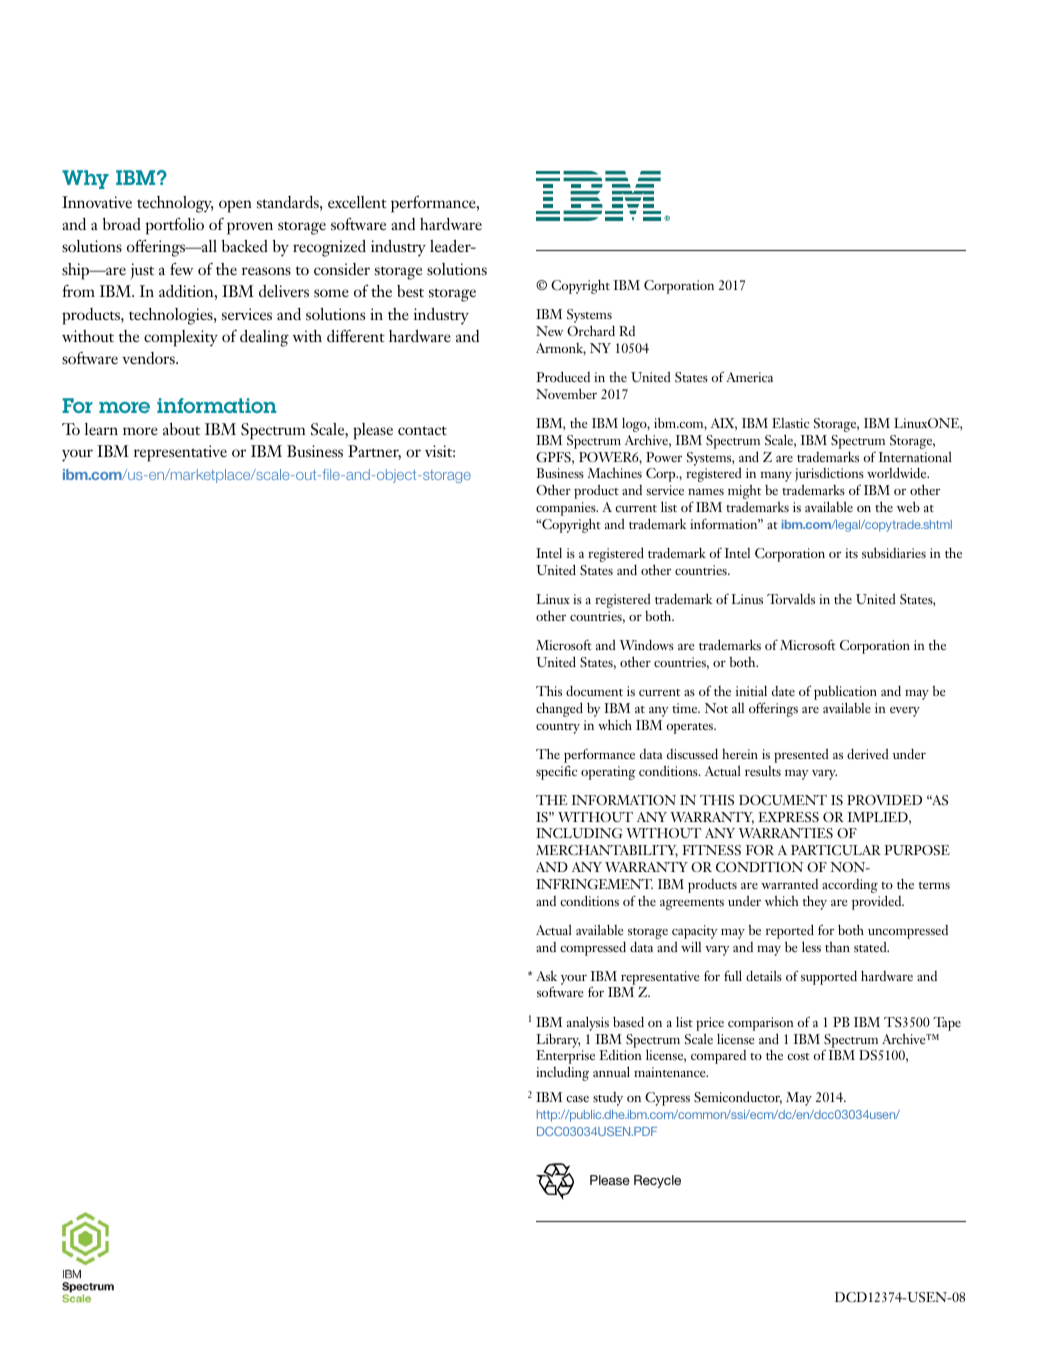 This screenshot has width=1054, height=1364. What do you see at coordinates (749, 377) in the screenshot?
I see `America` at bounding box center [749, 377].
